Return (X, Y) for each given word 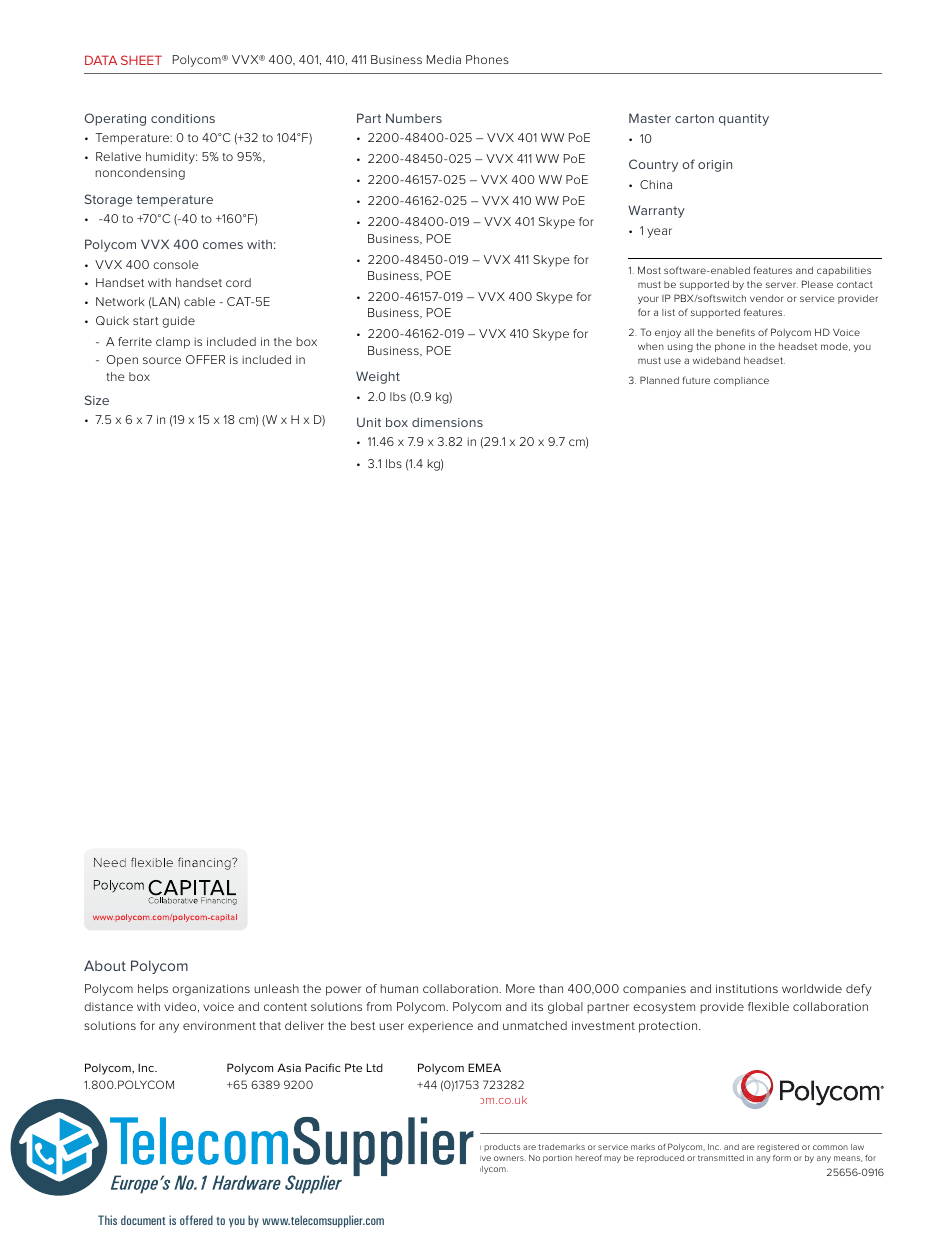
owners (510, 1158)
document (143, 1220)
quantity (744, 120)
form (782, 1158)
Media (444, 59)
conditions (183, 118)
